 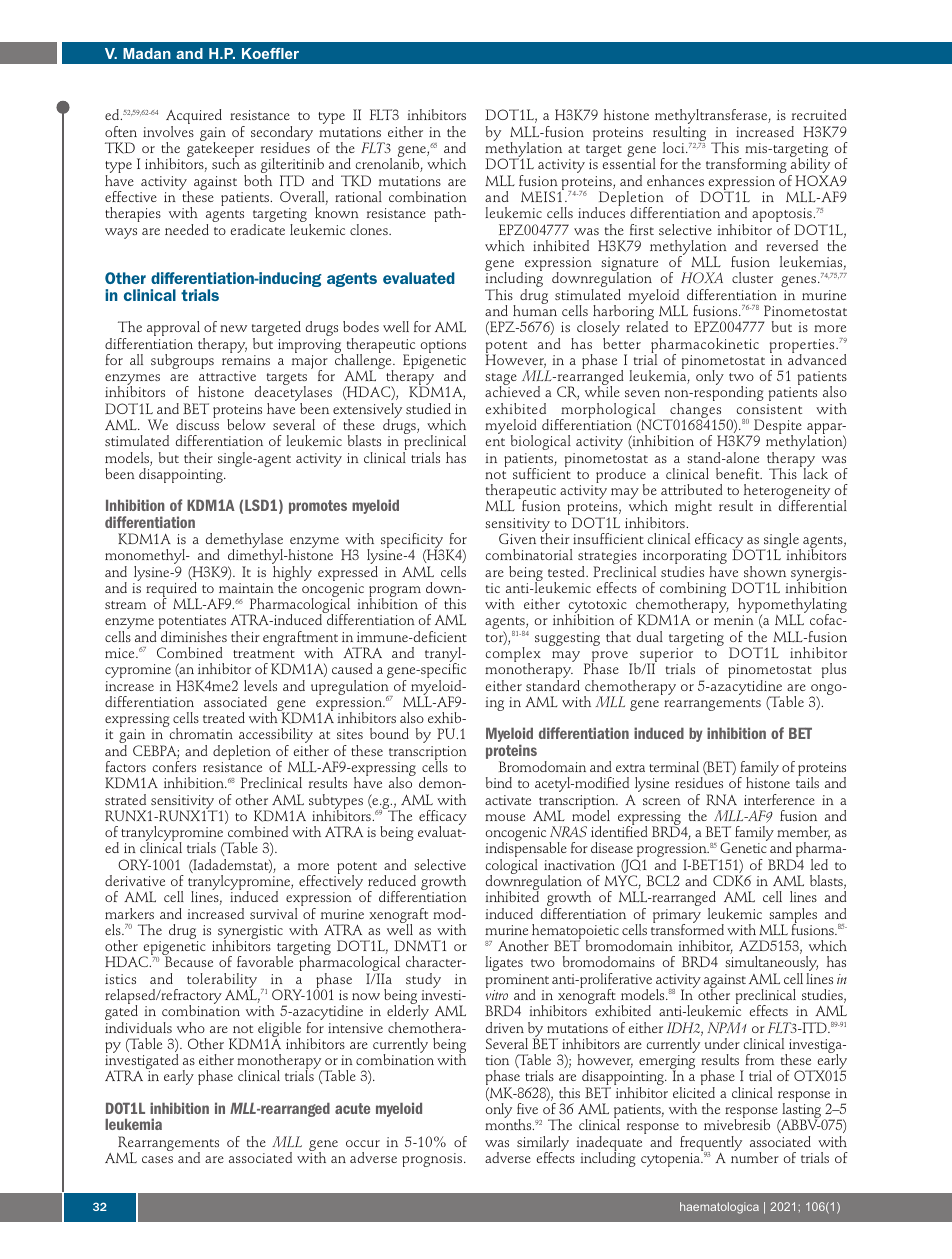 What do you see at coordinates (172, 591) in the screenshot?
I see `required` at bounding box center [172, 591].
